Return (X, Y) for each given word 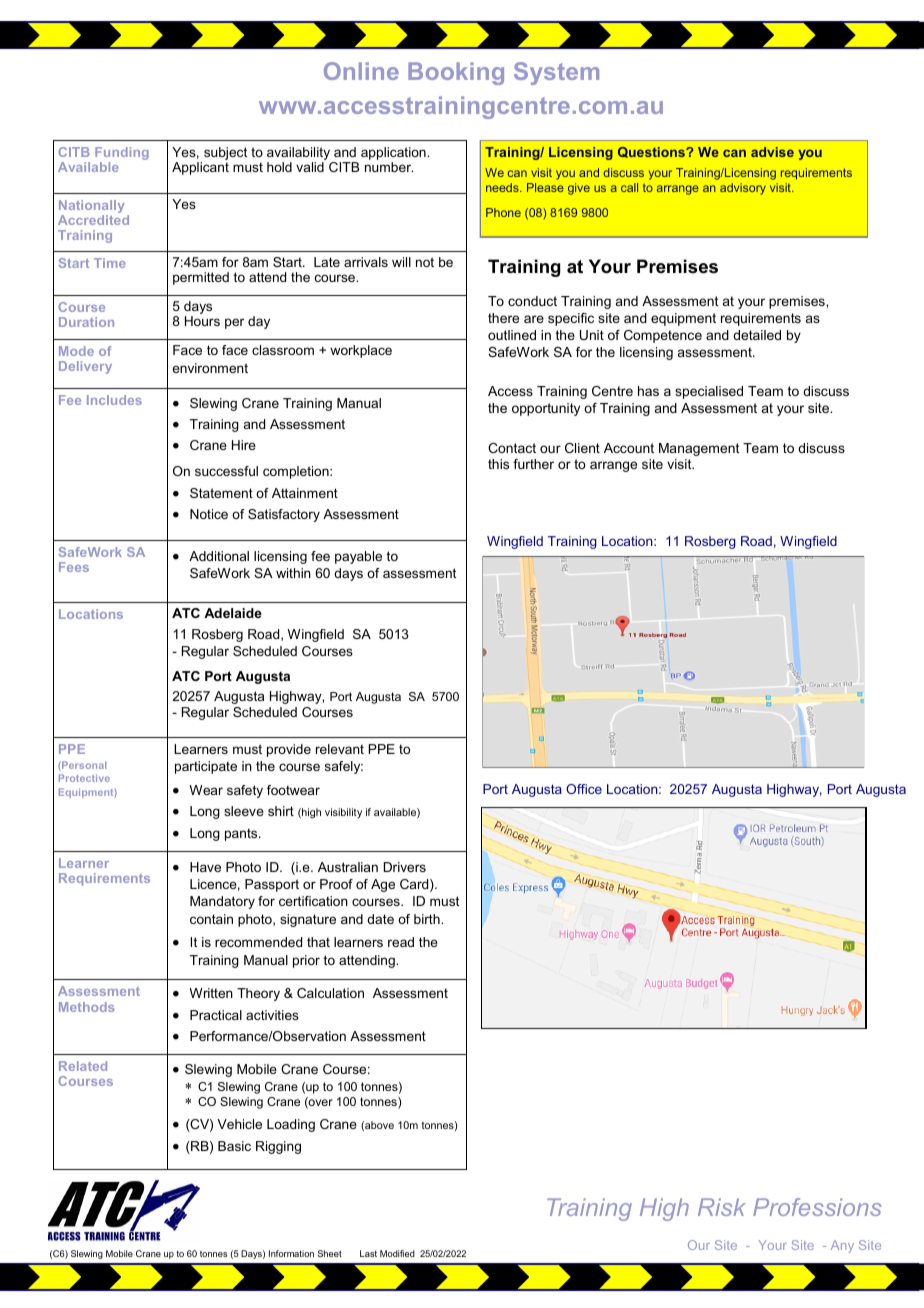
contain (211, 919)
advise (772, 152)
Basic (234, 1146)
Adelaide (233, 613)
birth (428, 919)
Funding (122, 155)
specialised (709, 392)
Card (415, 885)
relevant (340, 749)
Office (584, 789)
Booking (456, 73)
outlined (512, 335)
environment (210, 368)
